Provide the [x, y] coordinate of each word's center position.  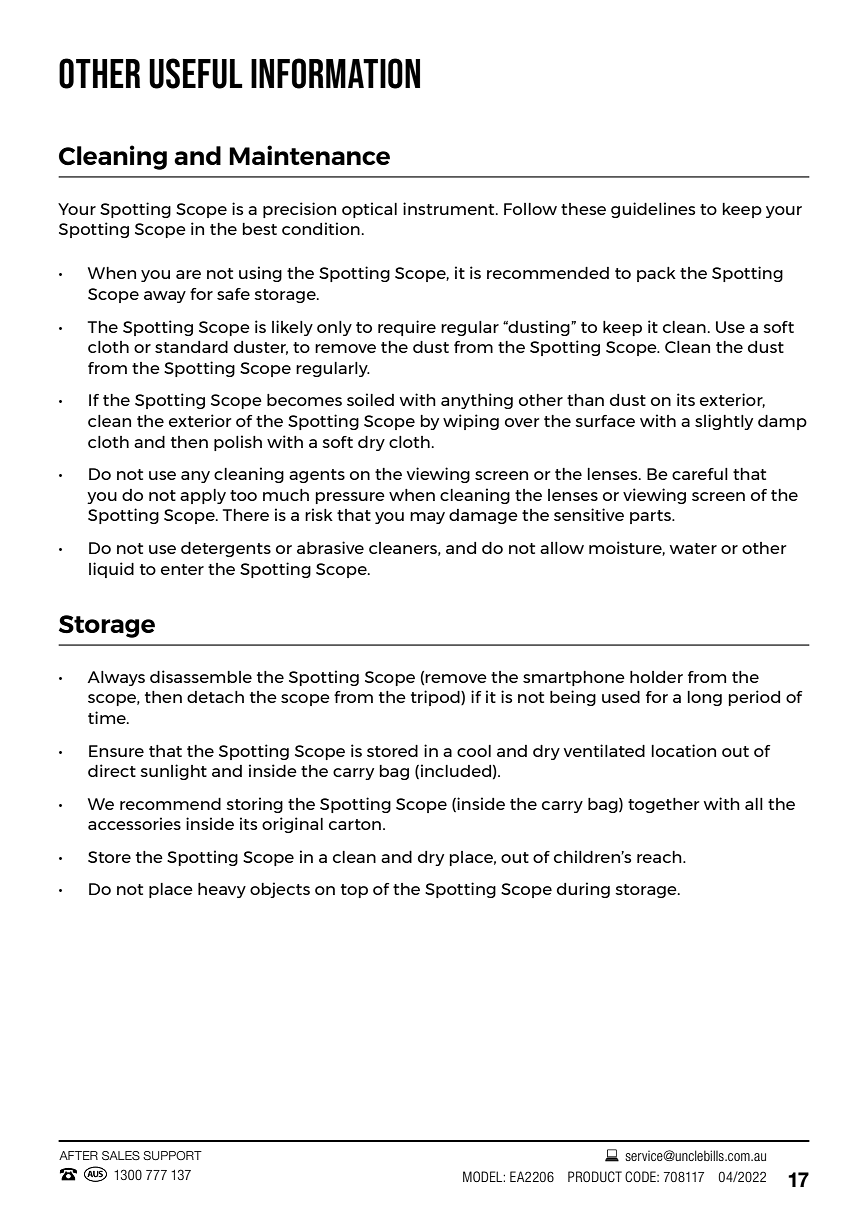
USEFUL [196, 73]
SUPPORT [172, 1155]
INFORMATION [335, 73]
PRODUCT [595, 1176]
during [583, 890]
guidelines [653, 210]
